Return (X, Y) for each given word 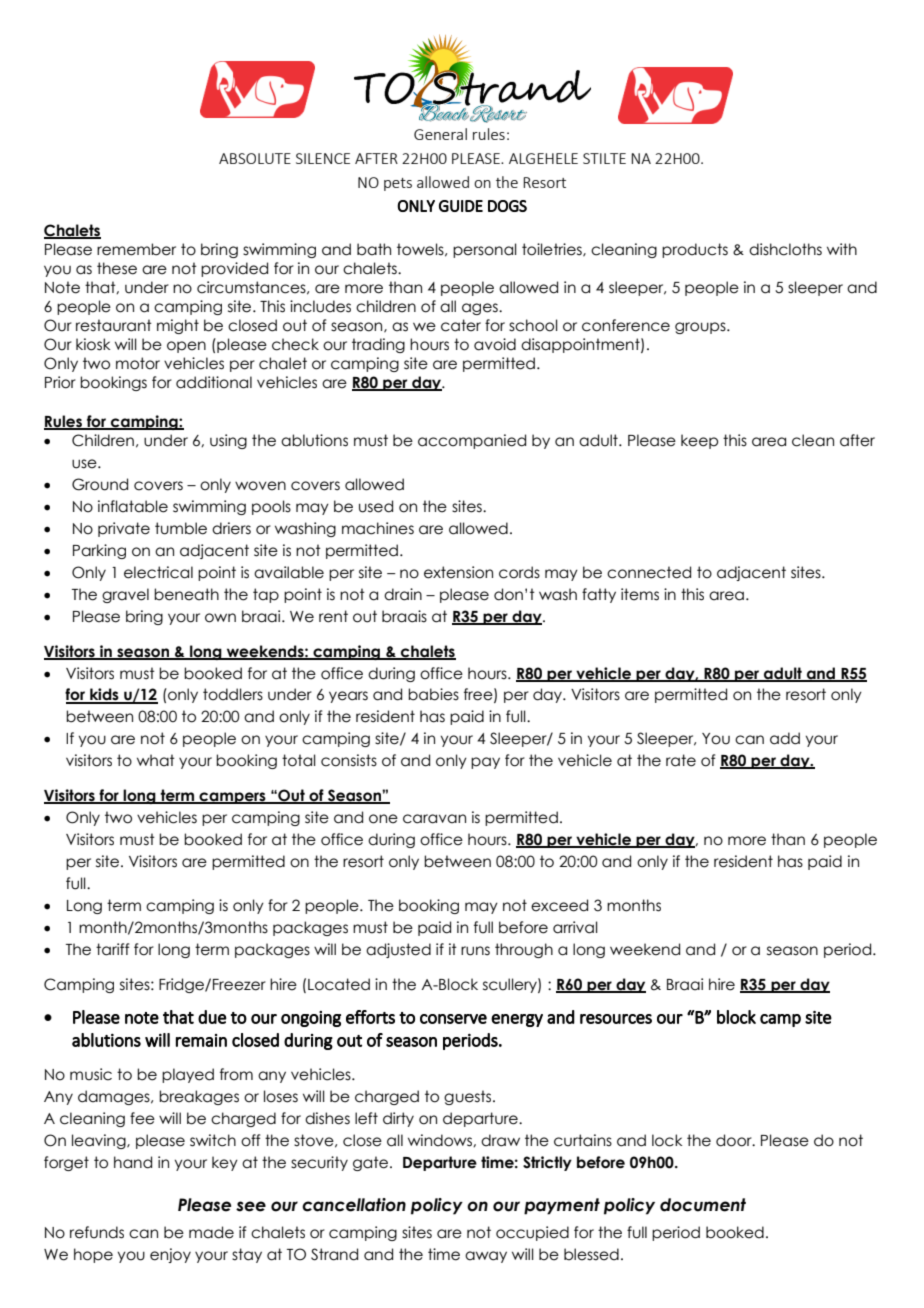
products (695, 250)
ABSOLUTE (255, 158)
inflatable (133, 506)
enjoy (170, 1255)
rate (681, 760)
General (440, 134)
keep (699, 441)
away (486, 1257)
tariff (112, 949)
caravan (434, 819)
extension (458, 572)
